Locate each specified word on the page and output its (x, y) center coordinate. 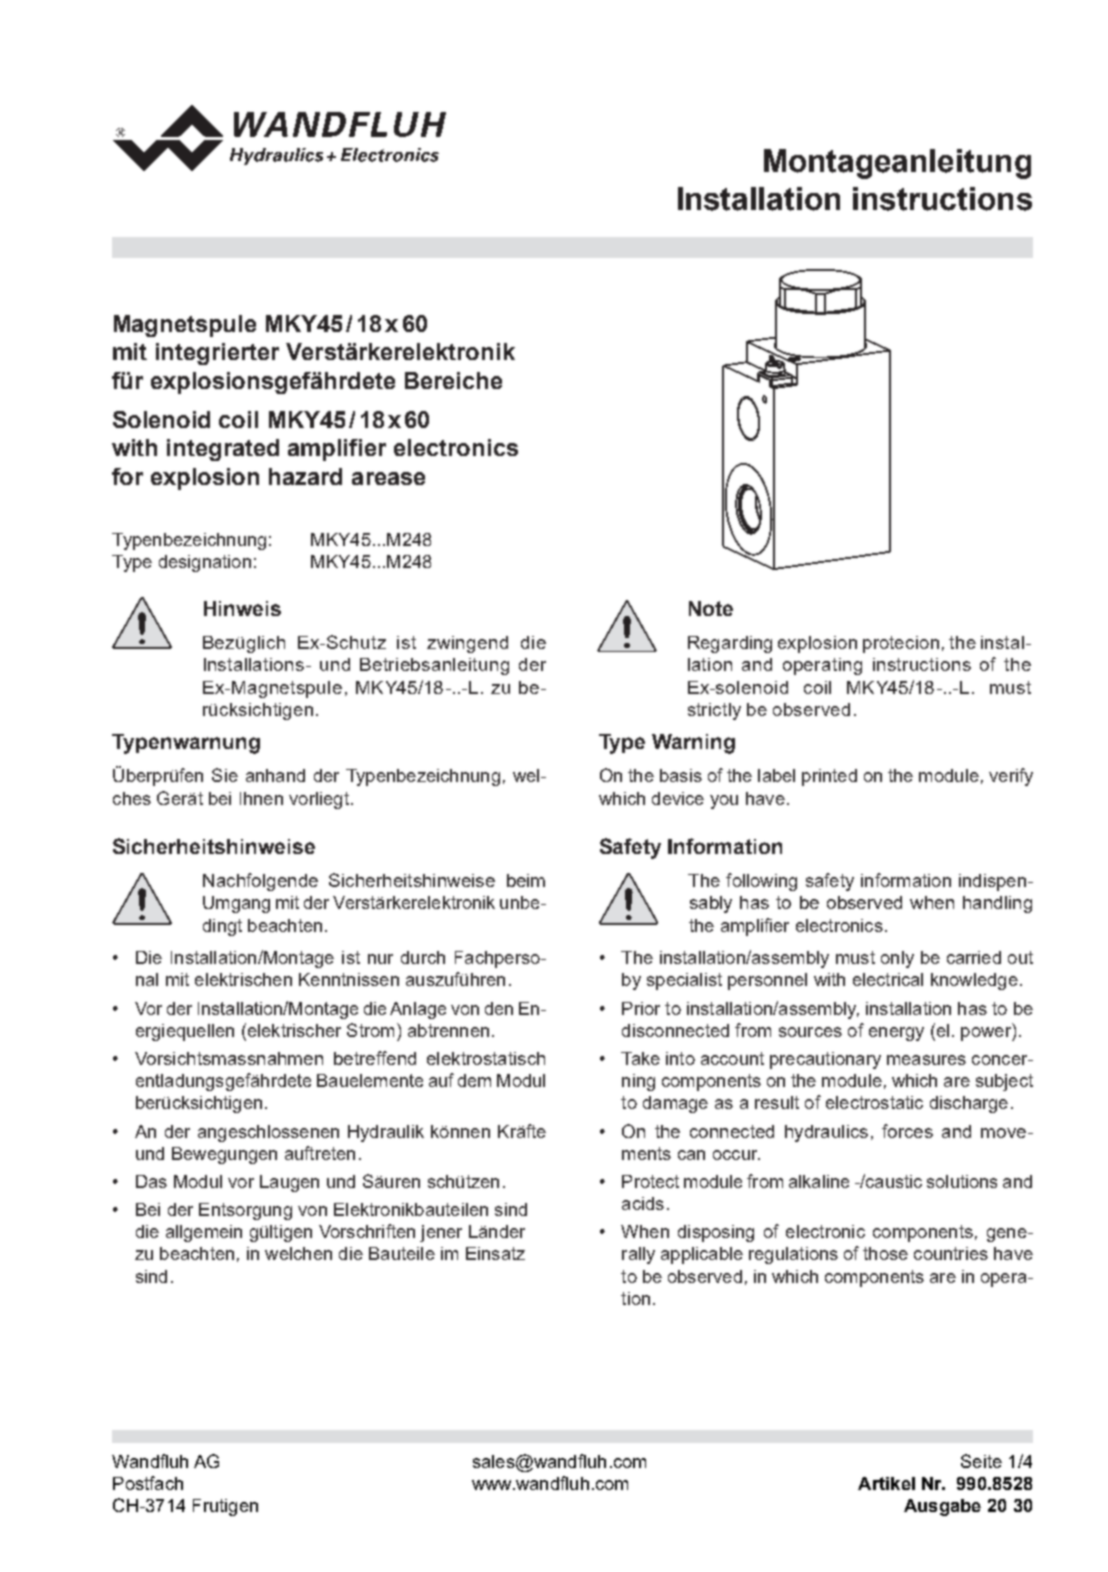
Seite (981, 1461)
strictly (714, 711)
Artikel (886, 1483)
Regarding (730, 644)
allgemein (204, 1233)
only (897, 959)
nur (380, 959)
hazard (305, 476)
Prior (641, 1008)
